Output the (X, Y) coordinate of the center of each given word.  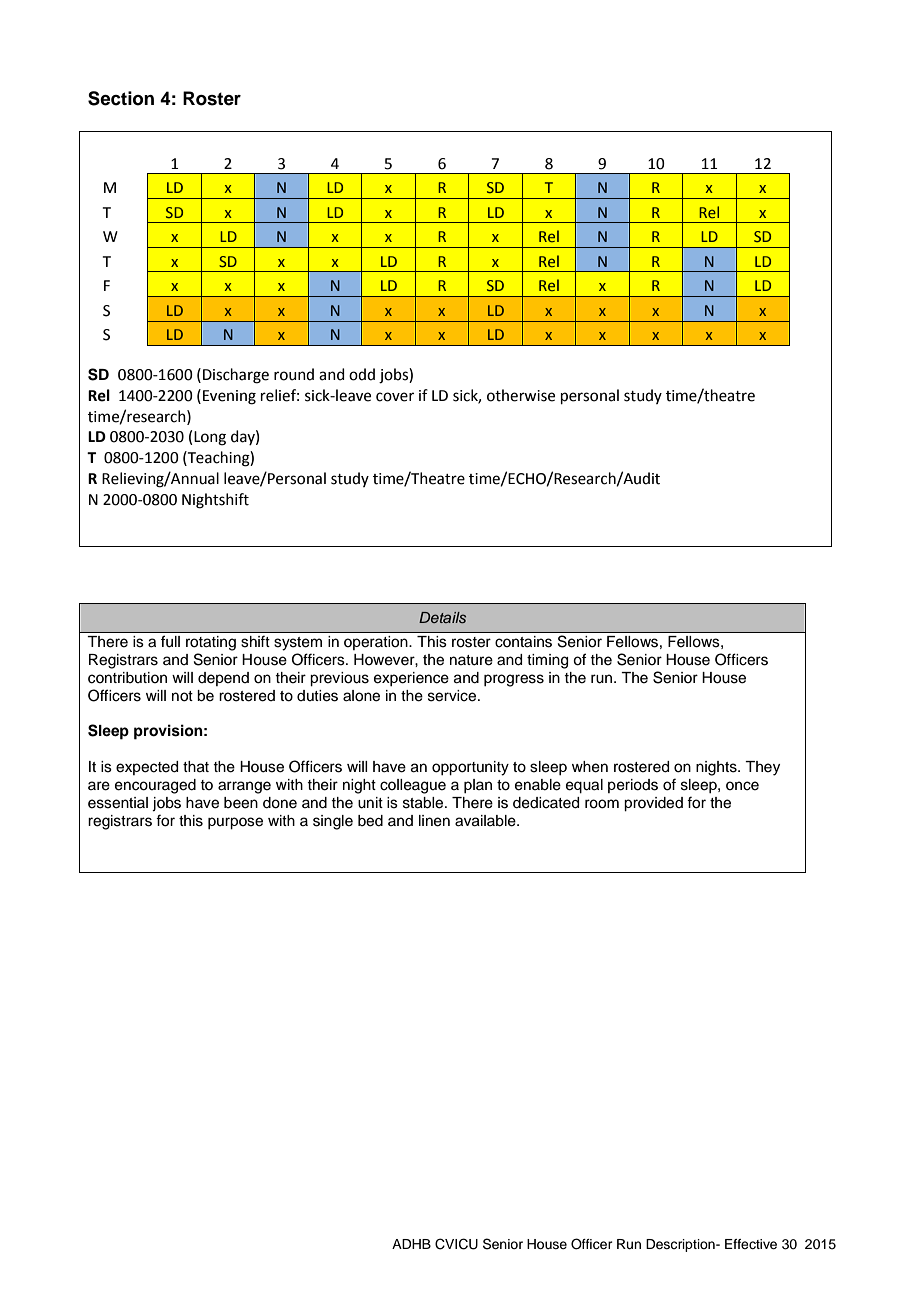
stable (424, 803)
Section (121, 98)
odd (362, 374)
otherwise (521, 395)
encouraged (155, 786)
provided (653, 804)
